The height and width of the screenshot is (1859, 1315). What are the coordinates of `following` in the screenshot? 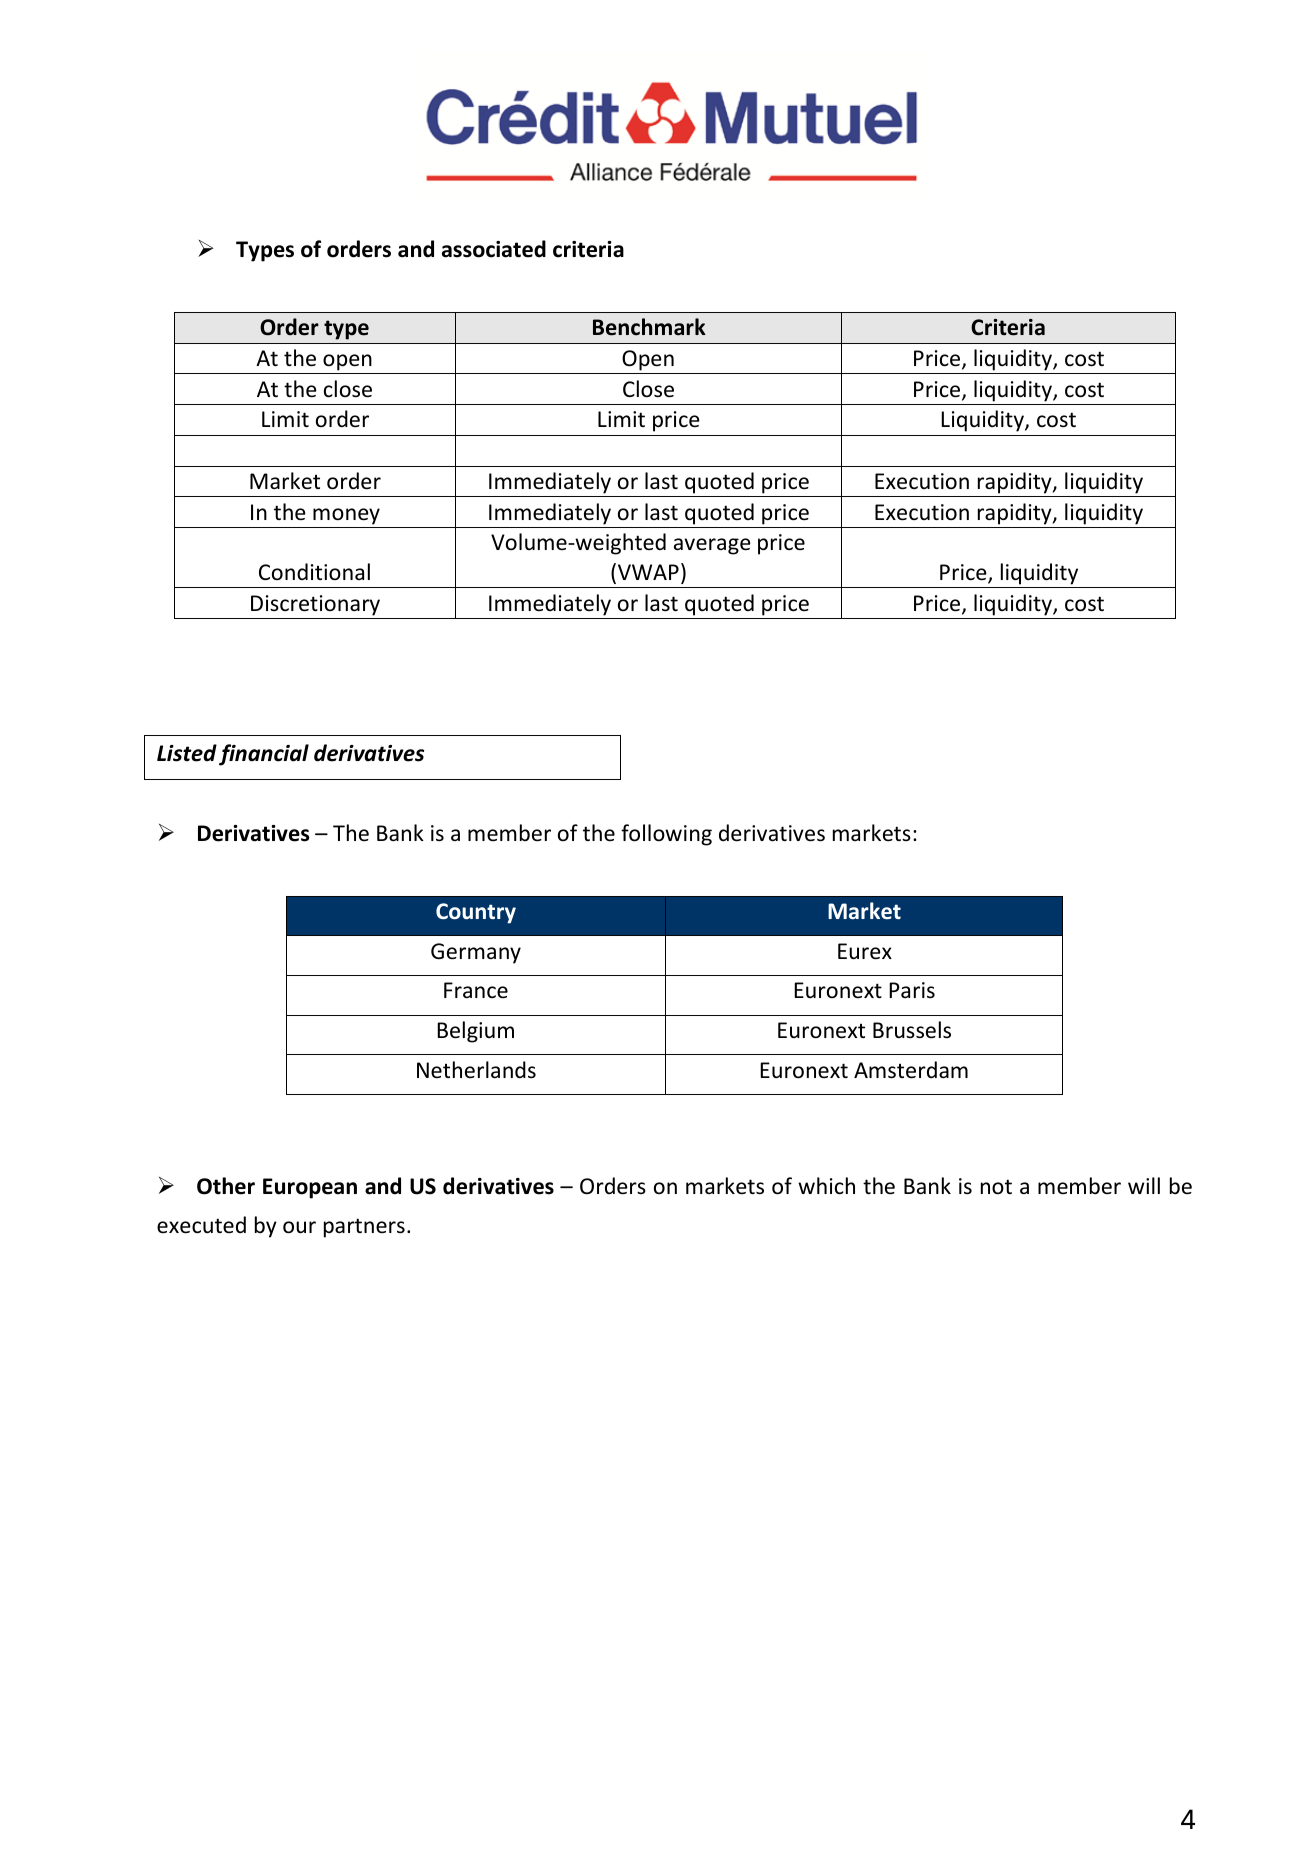 It's located at (666, 835).
